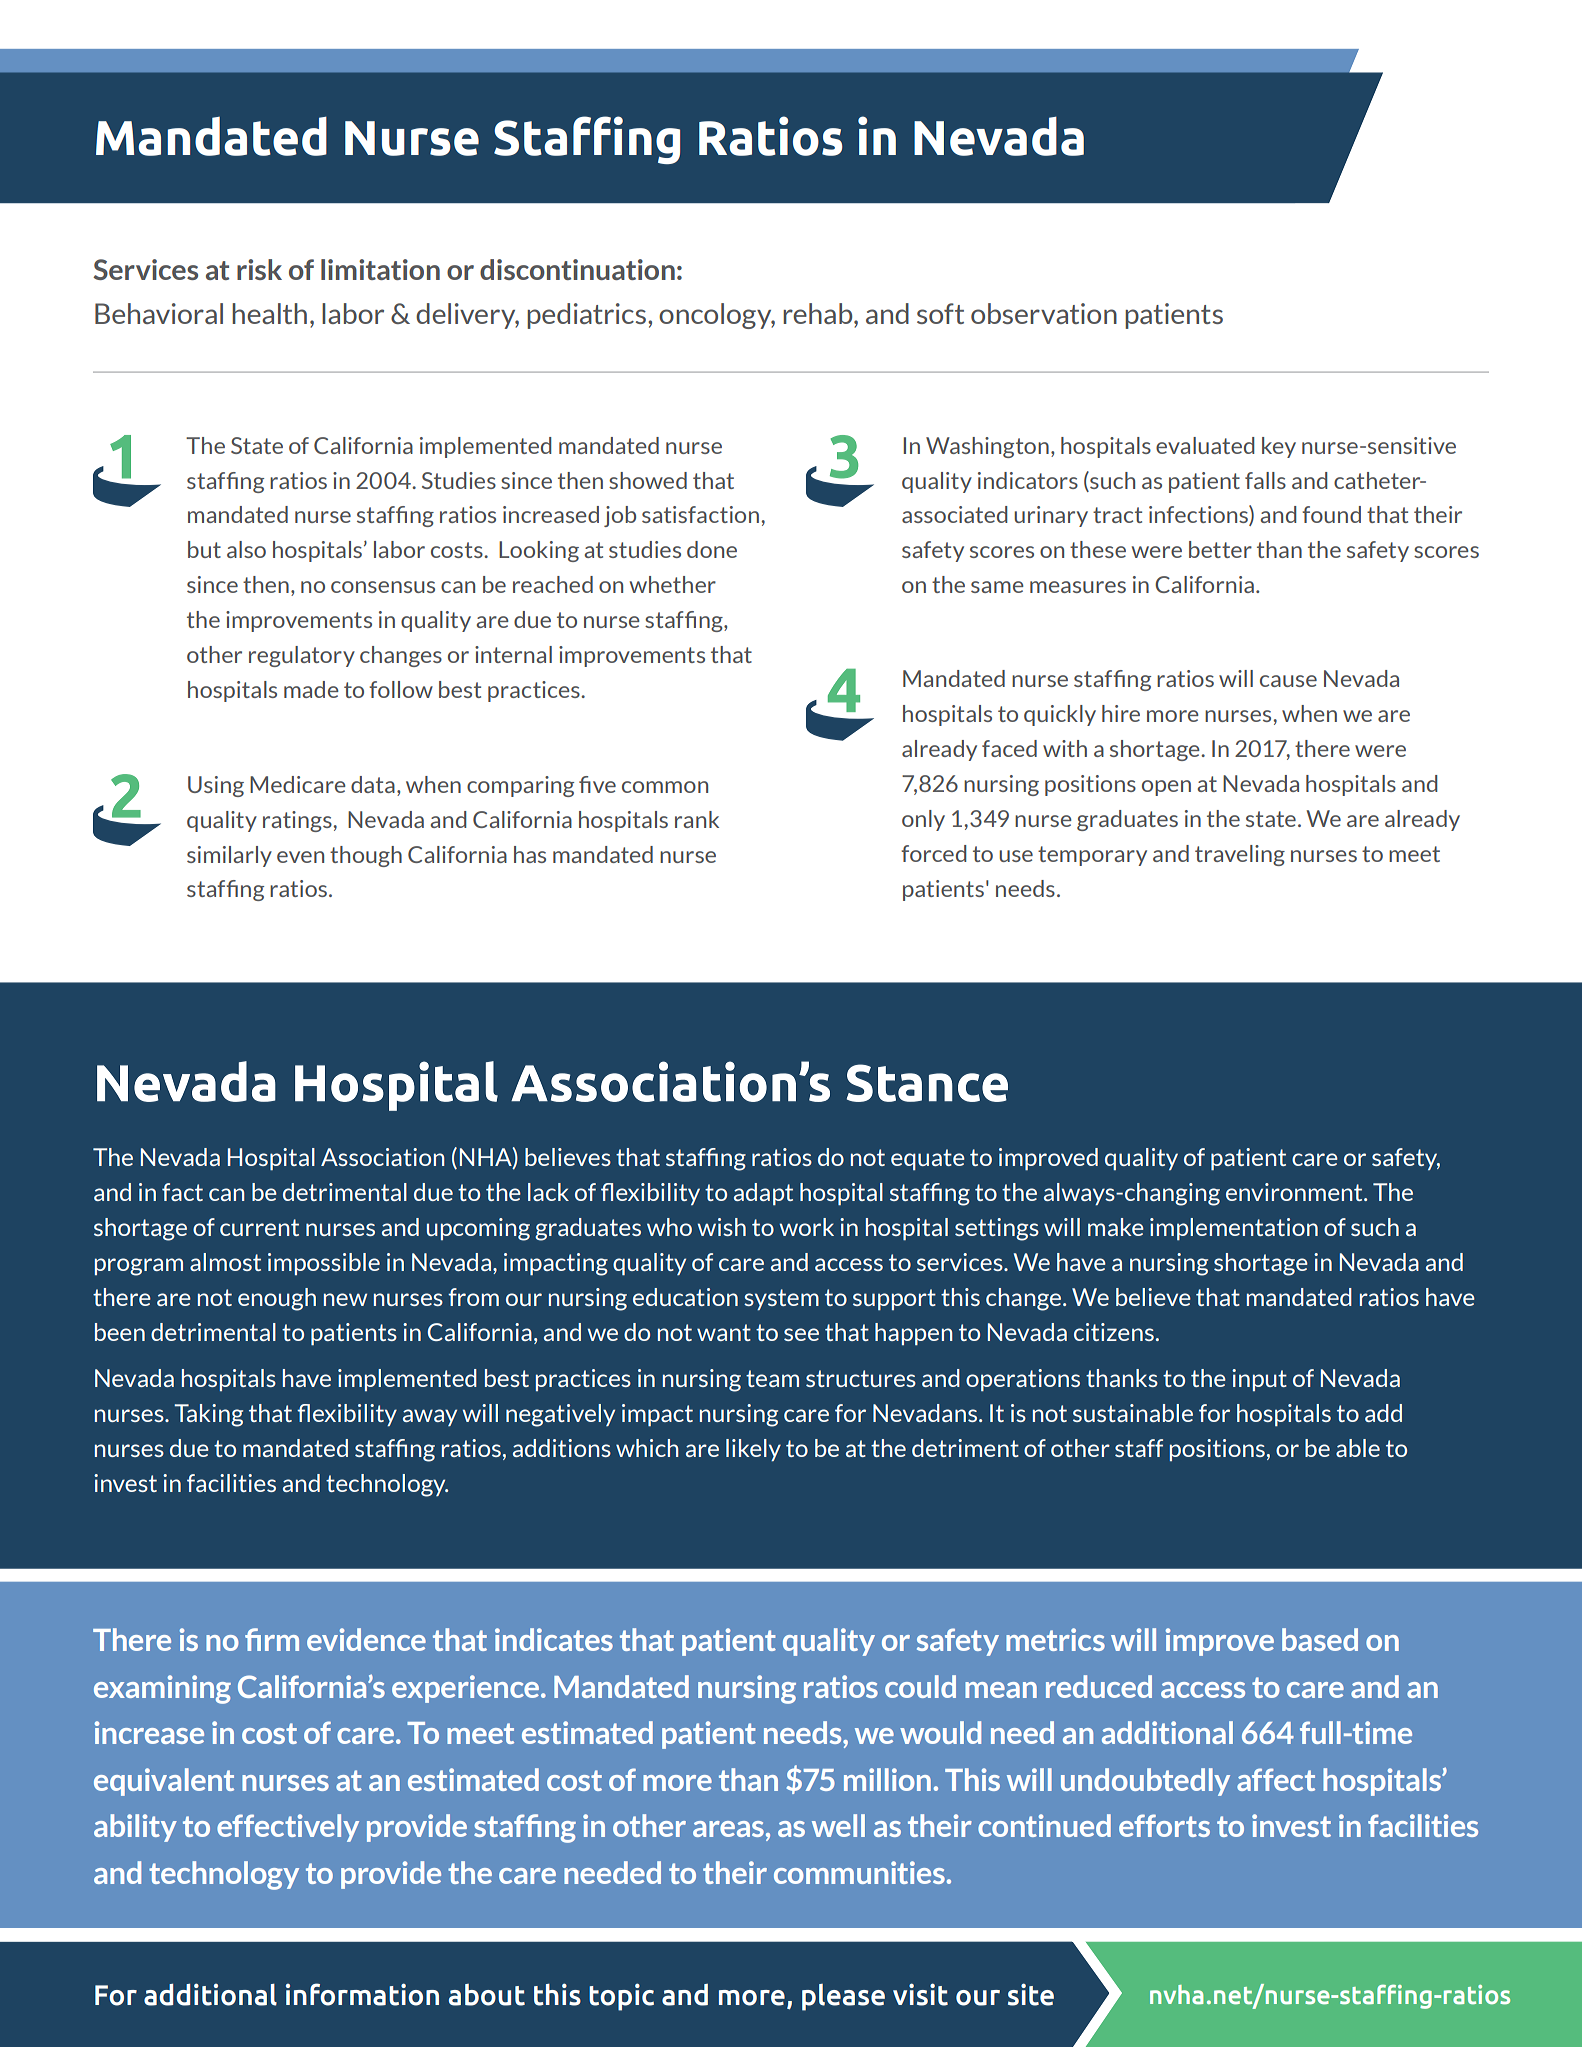  I want to click on health, so click(269, 313).
